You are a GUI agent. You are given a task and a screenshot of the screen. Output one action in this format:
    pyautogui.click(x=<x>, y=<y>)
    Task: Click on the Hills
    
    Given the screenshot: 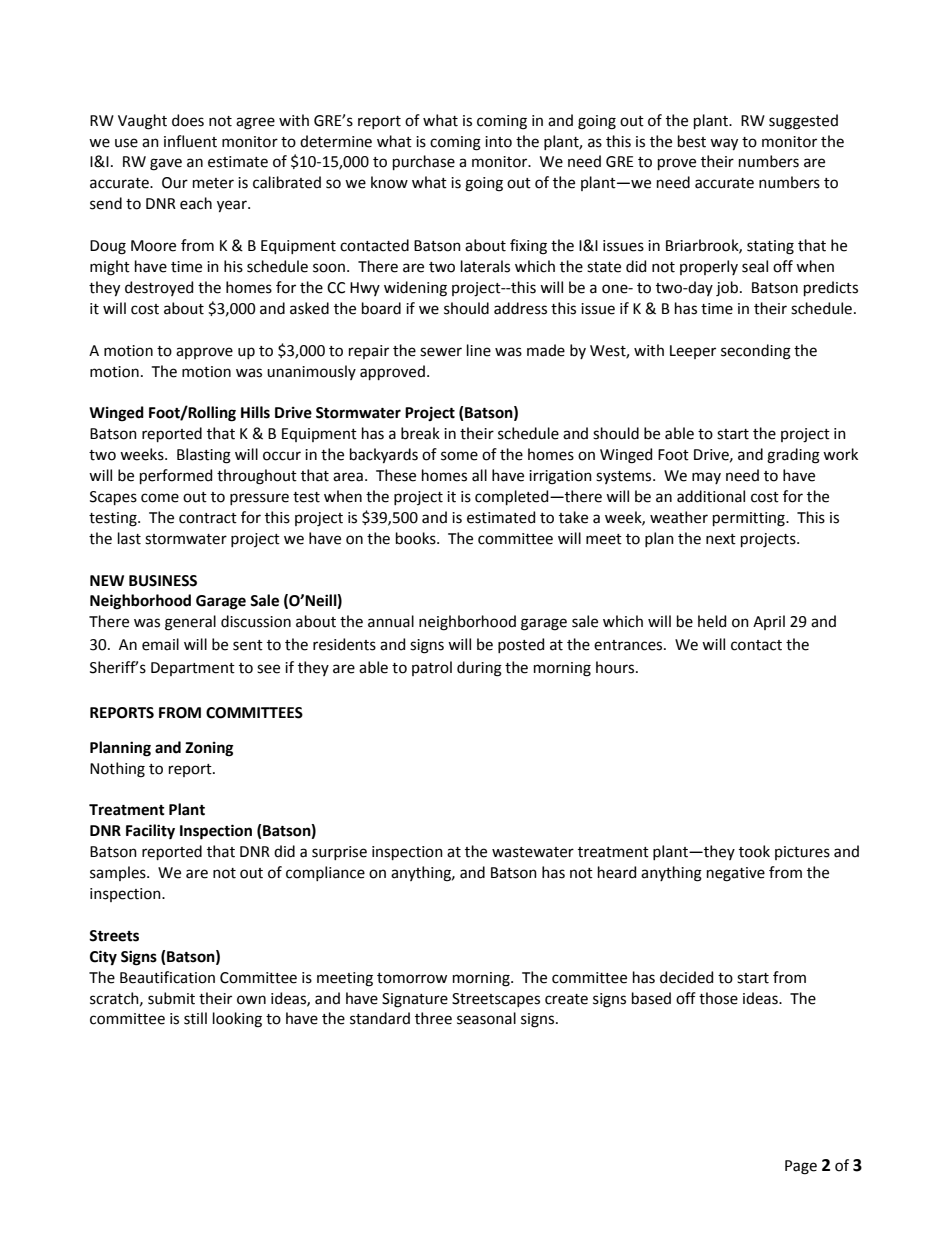 What is the action you would take?
    pyautogui.click(x=255, y=412)
